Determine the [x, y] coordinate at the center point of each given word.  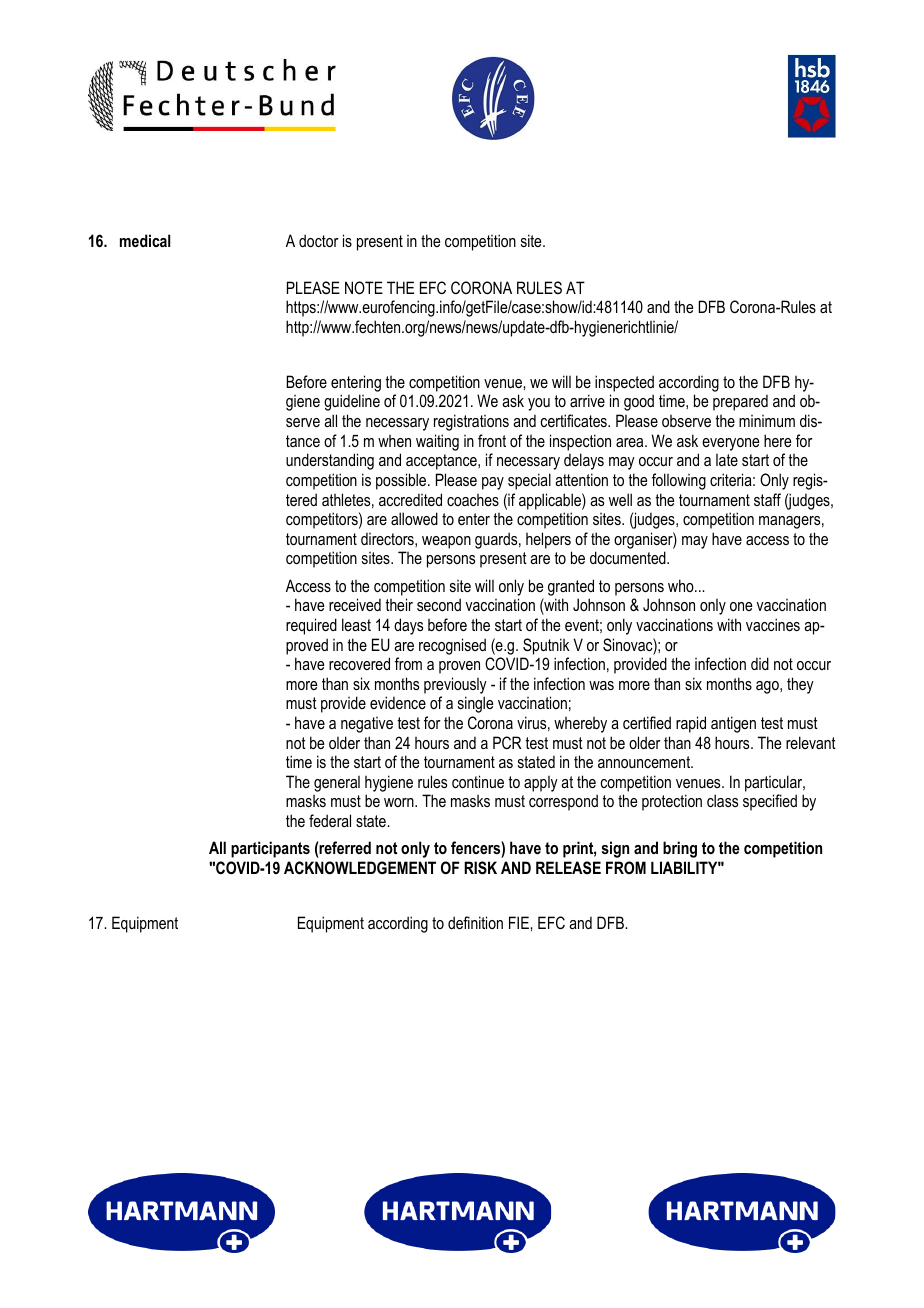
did [760, 663]
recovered [359, 663]
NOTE [364, 287]
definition [475, 922]
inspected [624, 383]
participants [270, 849]
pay [493, 483]
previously [455, 685]
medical [145, 240]
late [727, 460]
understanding [330, 461]
